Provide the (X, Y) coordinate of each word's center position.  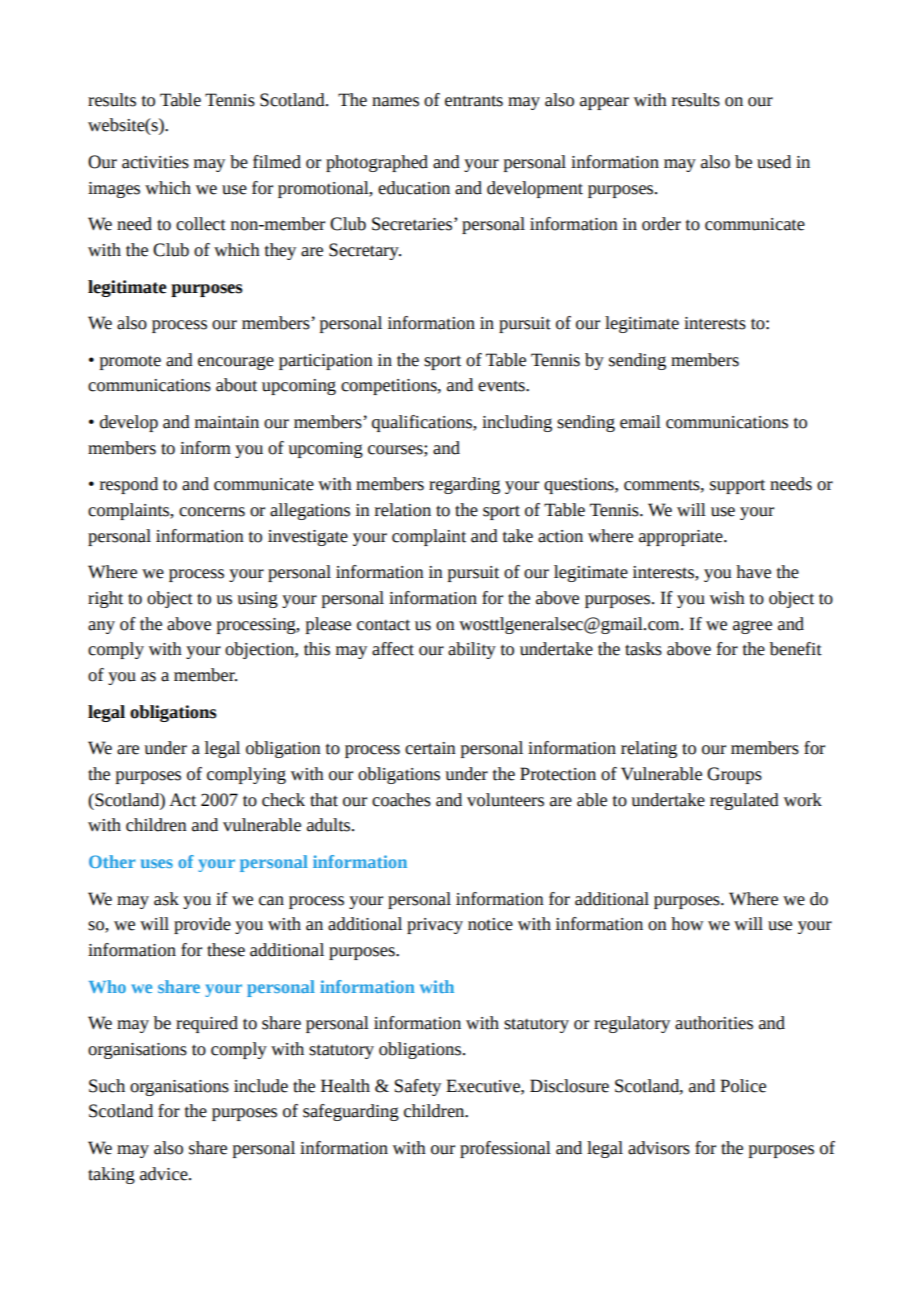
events (502, 386)
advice (165, 1174)
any (101, 627)
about (236, 385)
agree (752, 627)
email (640, 422)
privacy (435, 926)
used (774, 162)
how (687, 924)
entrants (474, 101)
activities (155, 162)
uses (157, 863)
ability (472, 650)
